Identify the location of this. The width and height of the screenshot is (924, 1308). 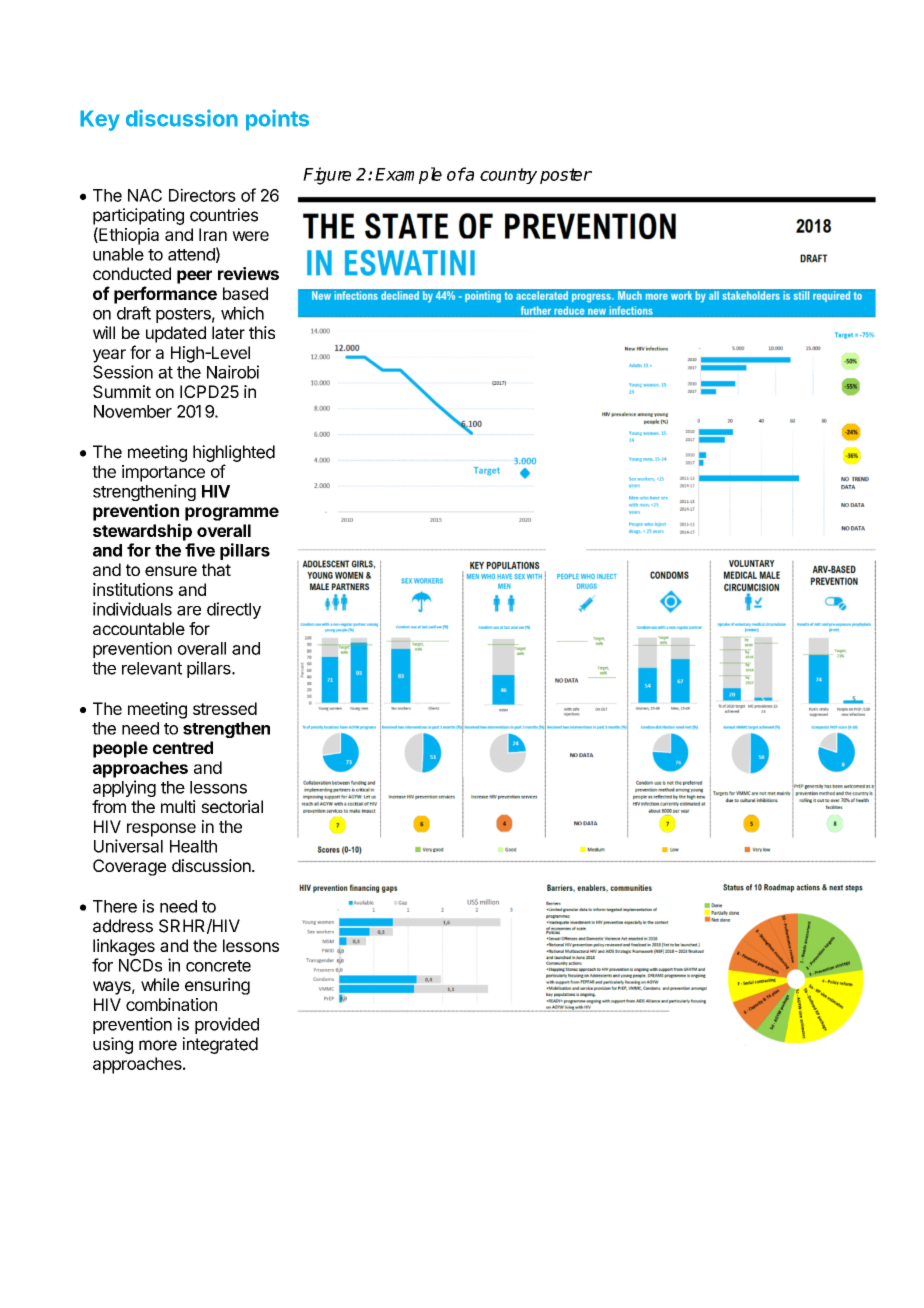
(262, 332).
